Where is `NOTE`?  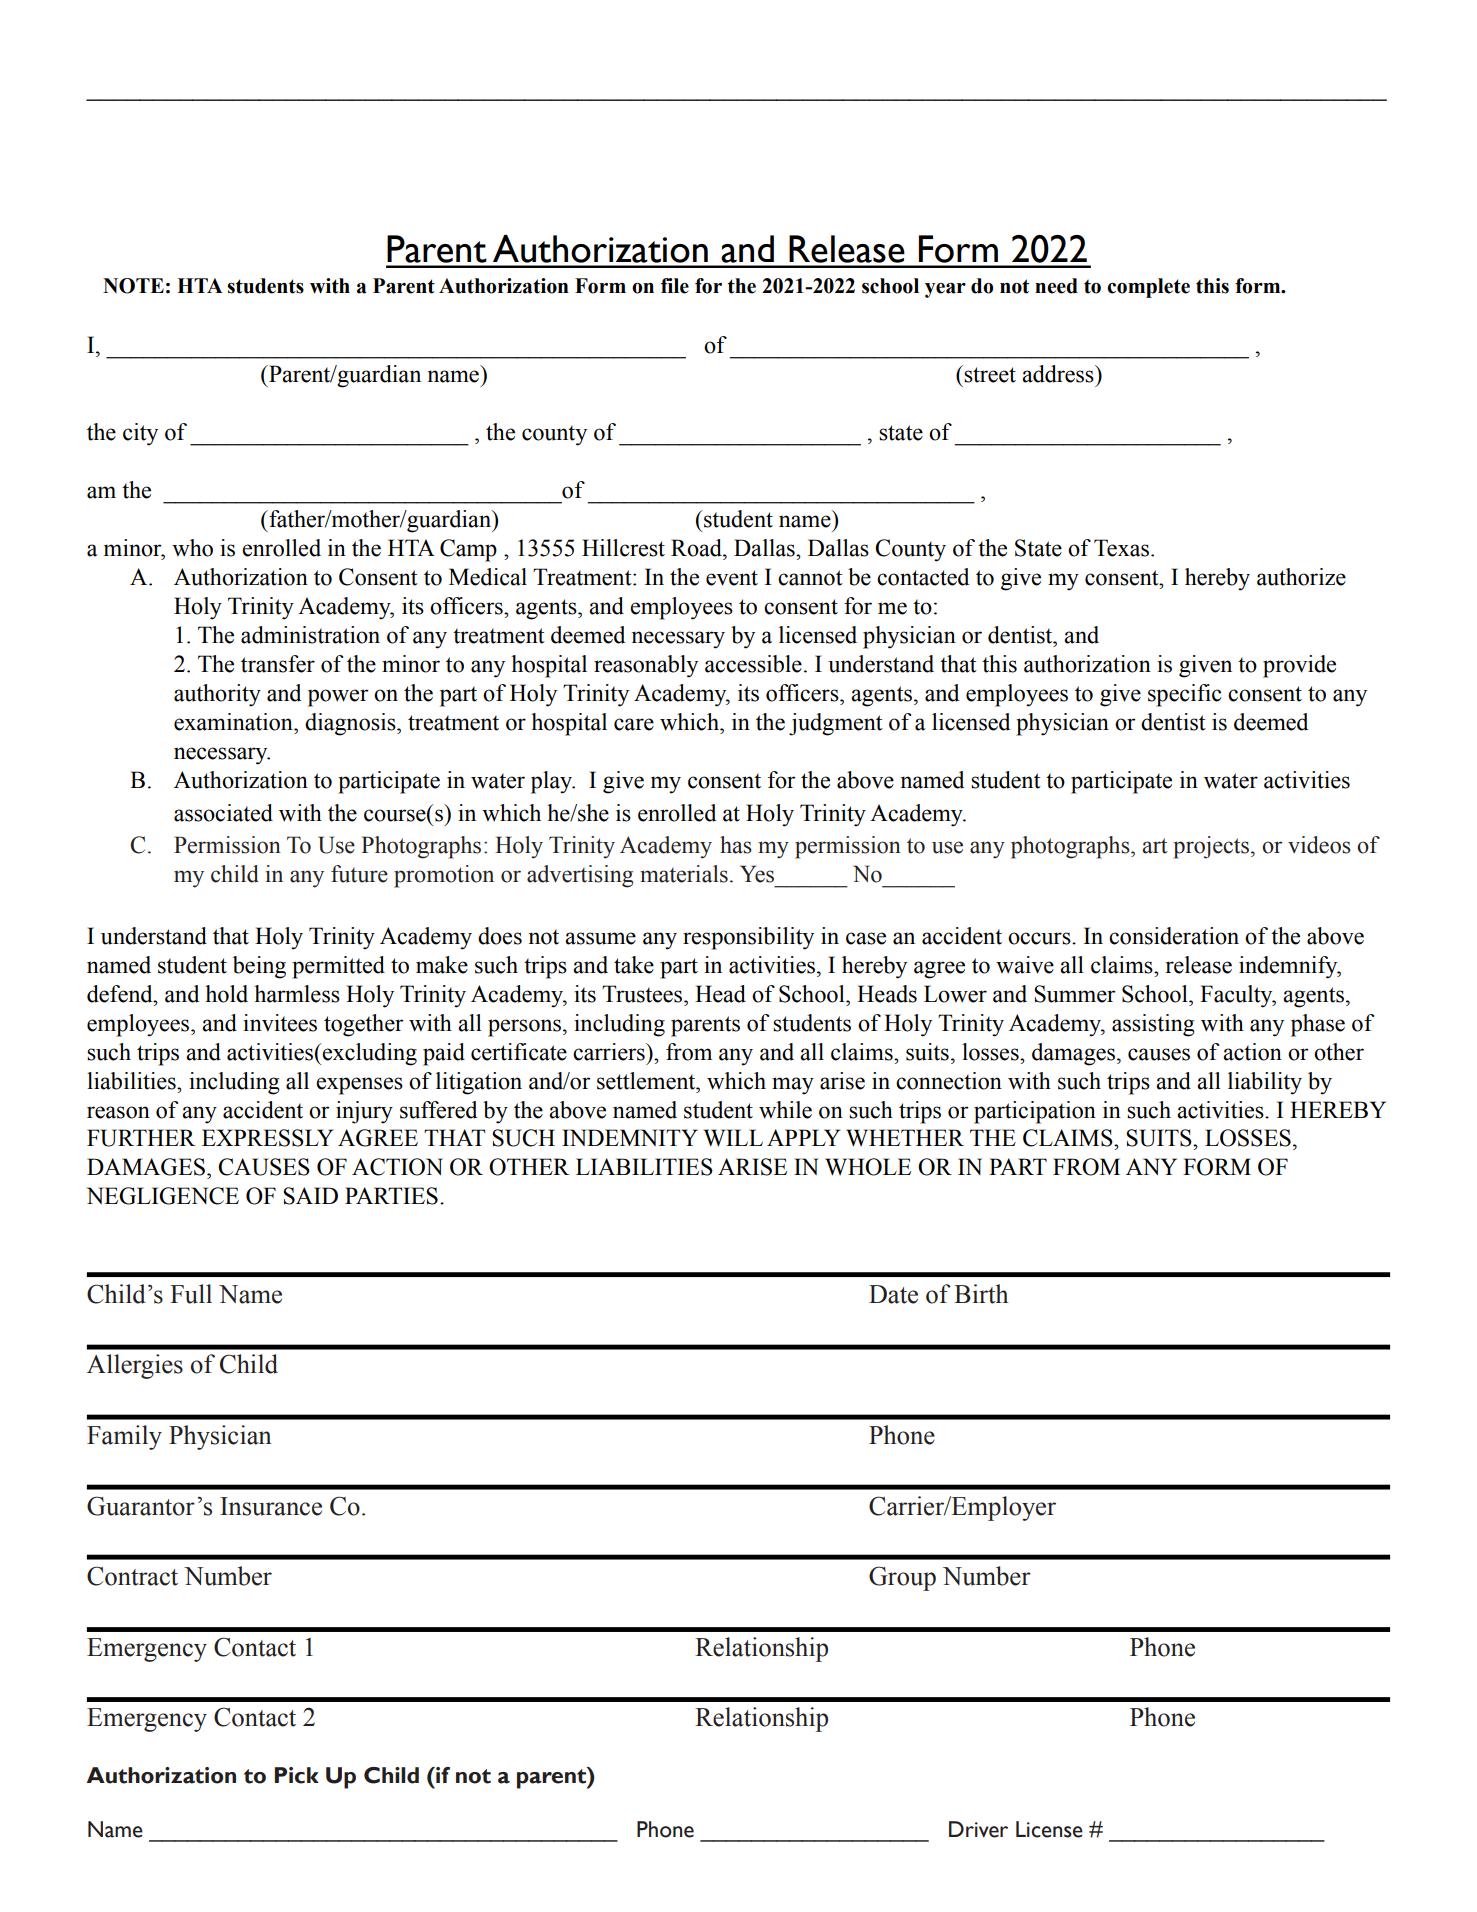 NOTE is located at coordinates (133, 286).
